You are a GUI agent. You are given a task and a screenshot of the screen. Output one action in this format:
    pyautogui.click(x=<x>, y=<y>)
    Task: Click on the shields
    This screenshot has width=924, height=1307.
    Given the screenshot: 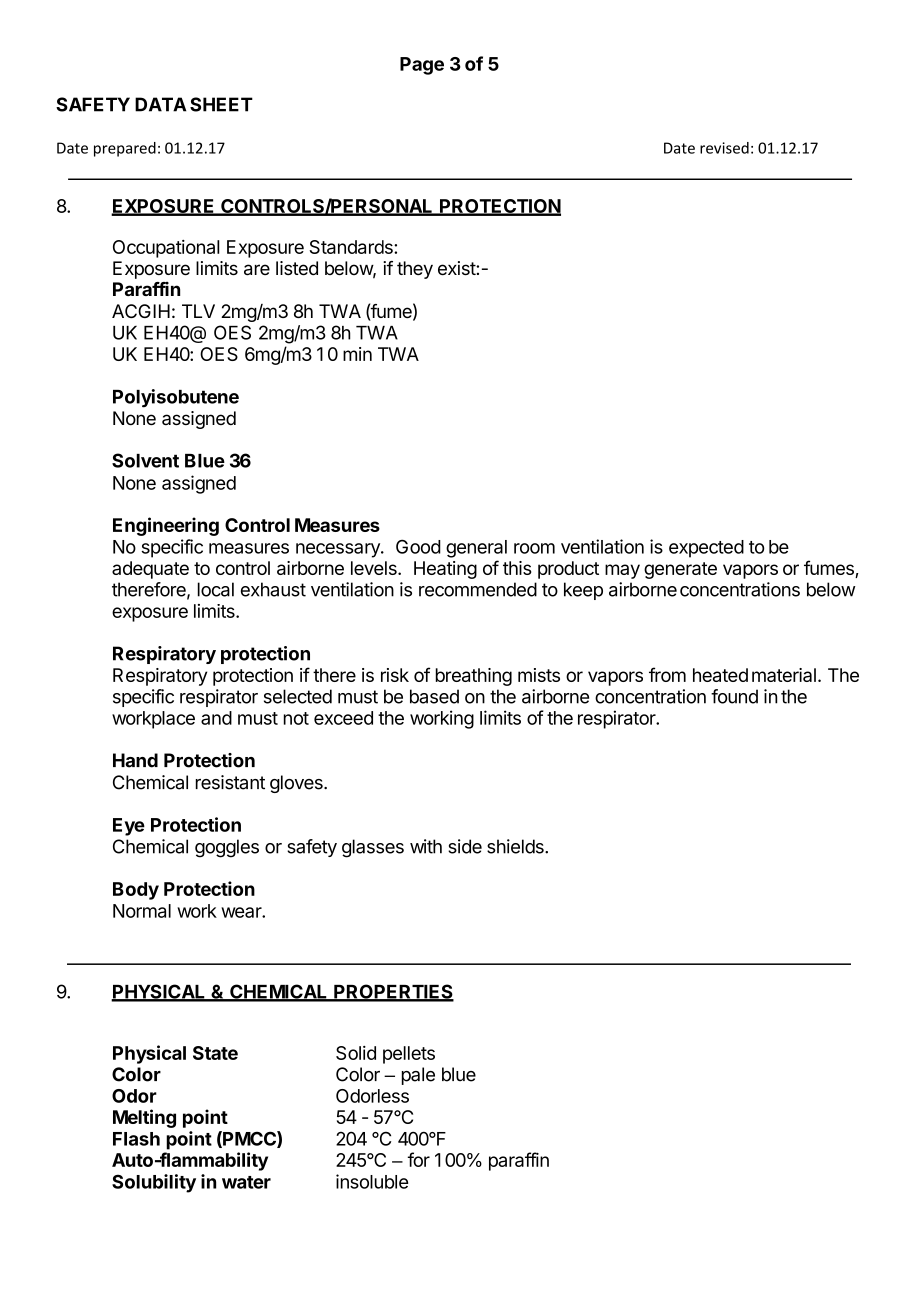 What is the action you would take?
    pyautogui.click(x=516, y=846)
